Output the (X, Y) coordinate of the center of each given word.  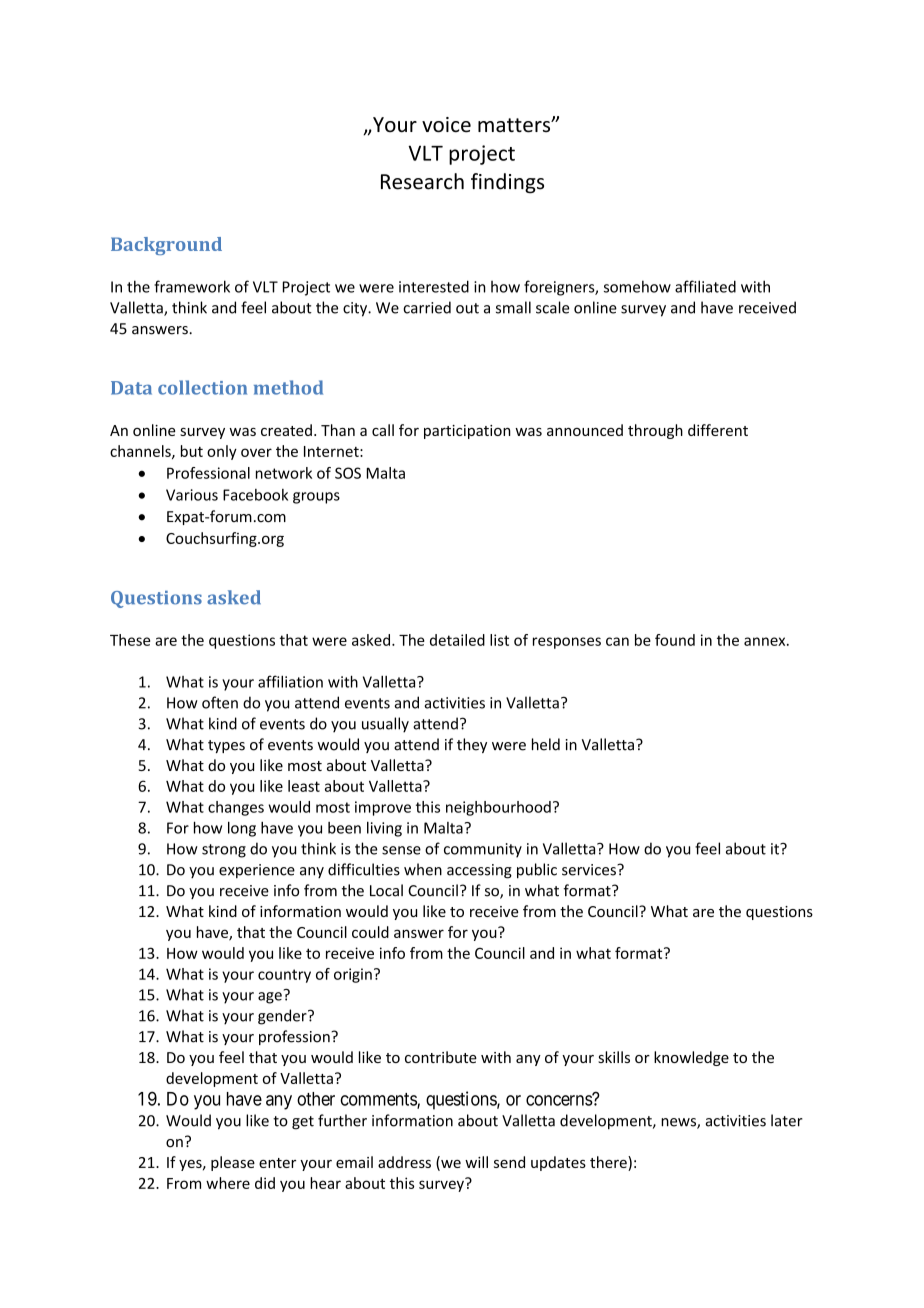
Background (166, 246)
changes (236, 808)
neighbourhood (498, 808)
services (590, 870)
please (233, 1163)
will (476, 1162)
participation (467, 432)
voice (446, 125)
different (718, 430)
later (787, 1120)
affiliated (705, 286)
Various (192, 495)
